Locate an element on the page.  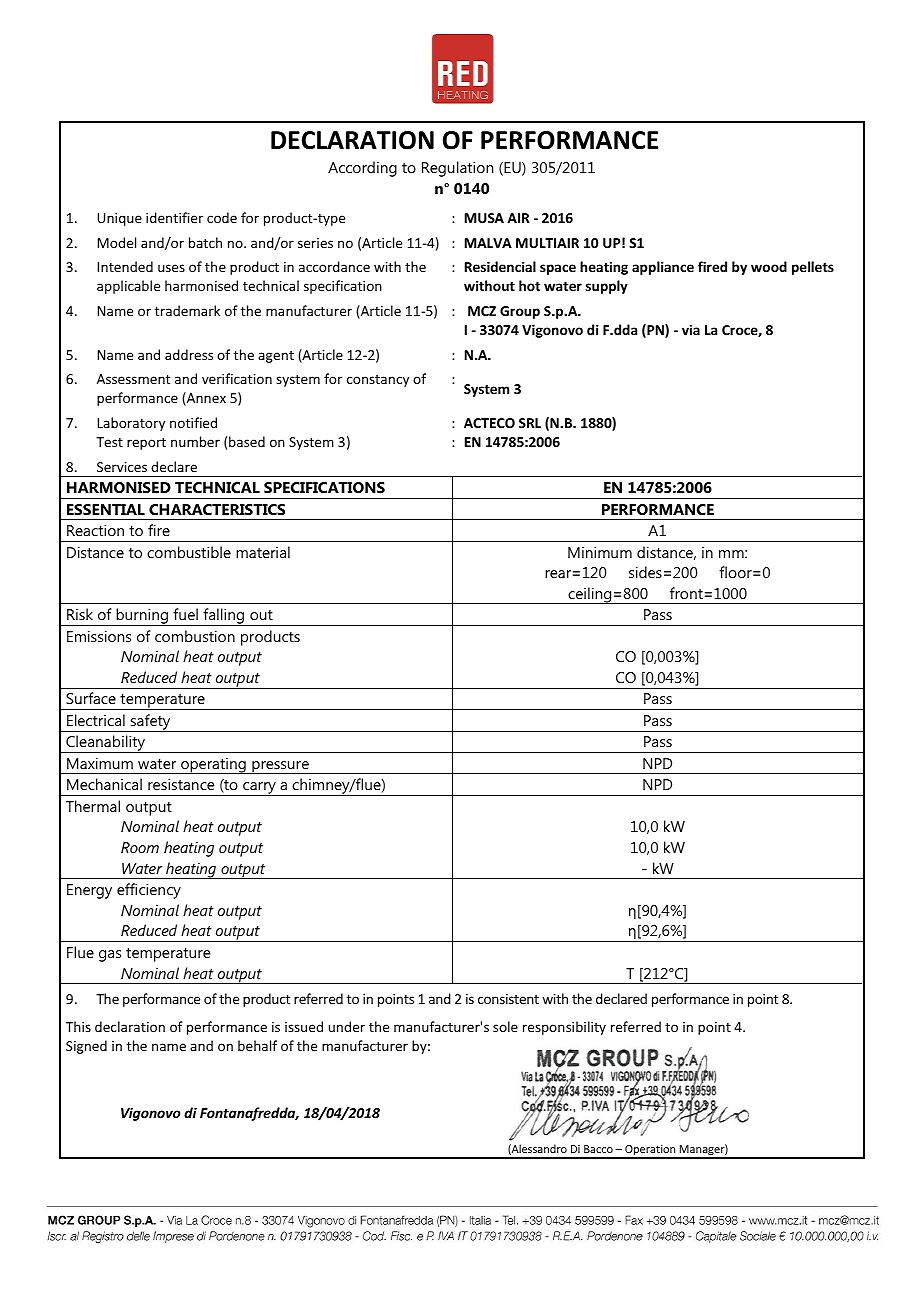
consistent is located at coordinates (508, 999).
